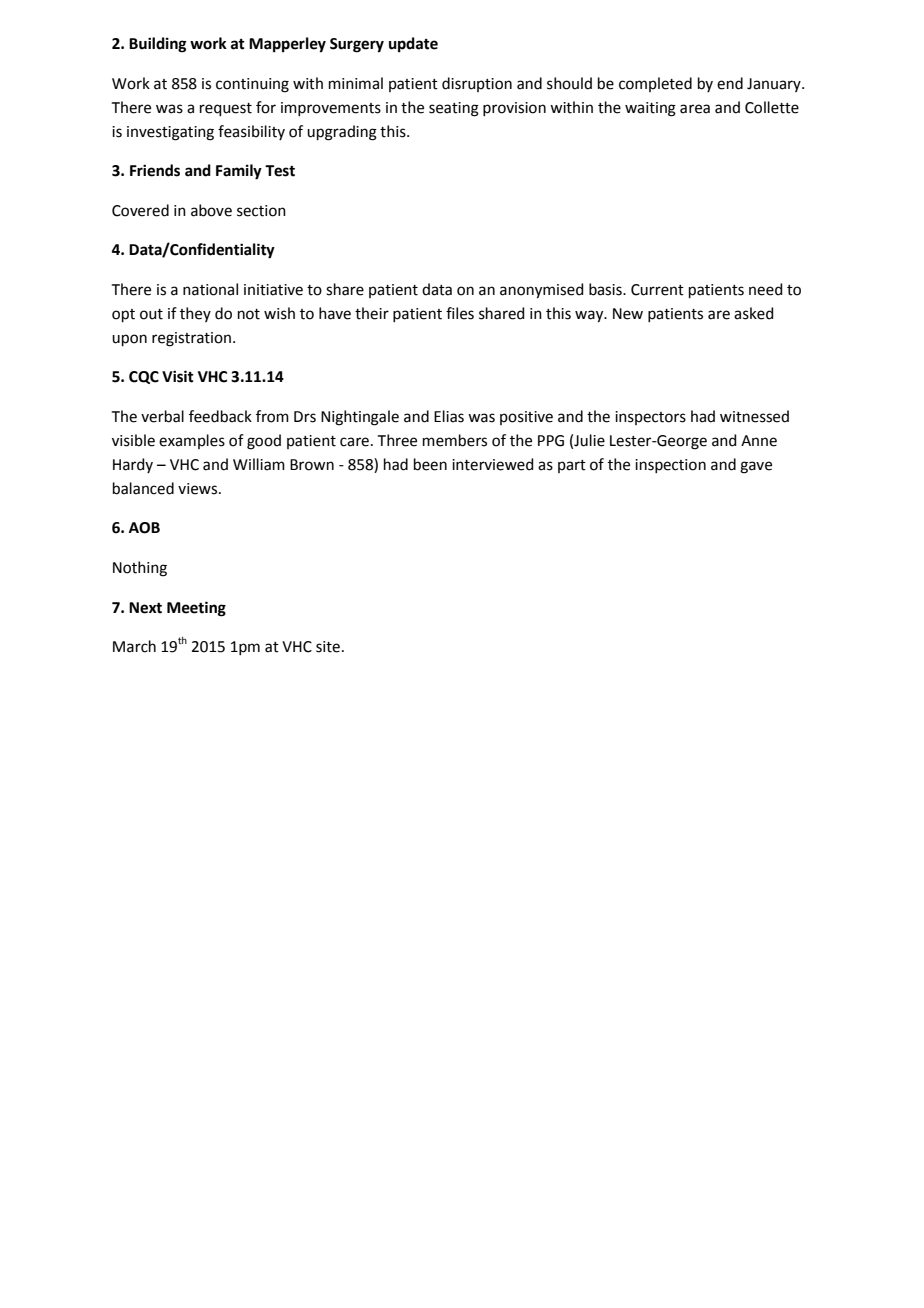 The height and width of the page is (1308, 924). What do you see at coordinates (158, 45) in the page?
I see `Building` at bounding box center [158, 45].
